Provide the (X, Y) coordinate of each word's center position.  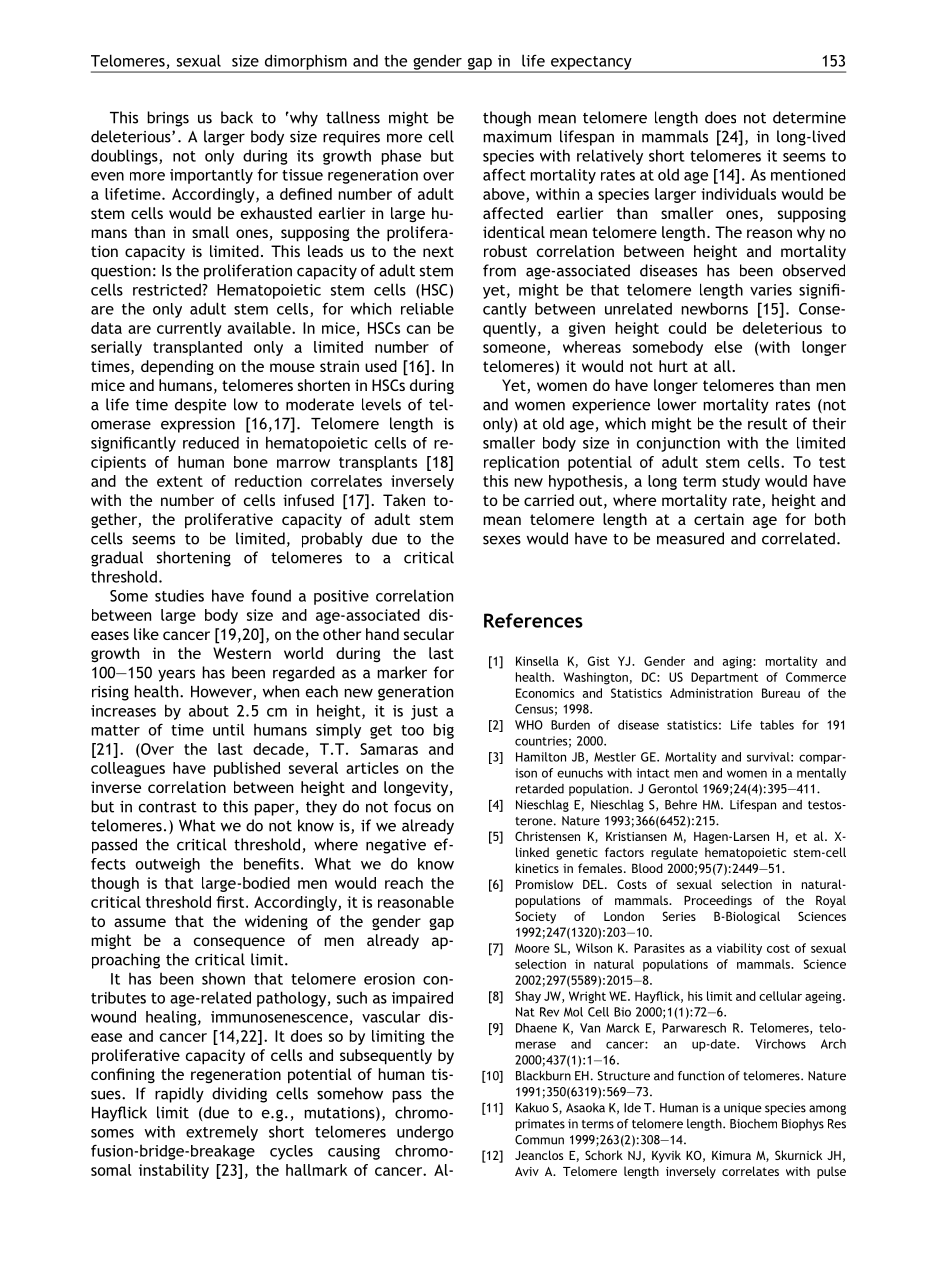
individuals (738, 194)
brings (168, 119)
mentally (821, 774)
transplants (378, 463)
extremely (222, 1133)
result (768, 423)
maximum (517, 137)
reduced (211, 442)
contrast (168, 807)
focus (412, 806)
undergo (425, 1133)
